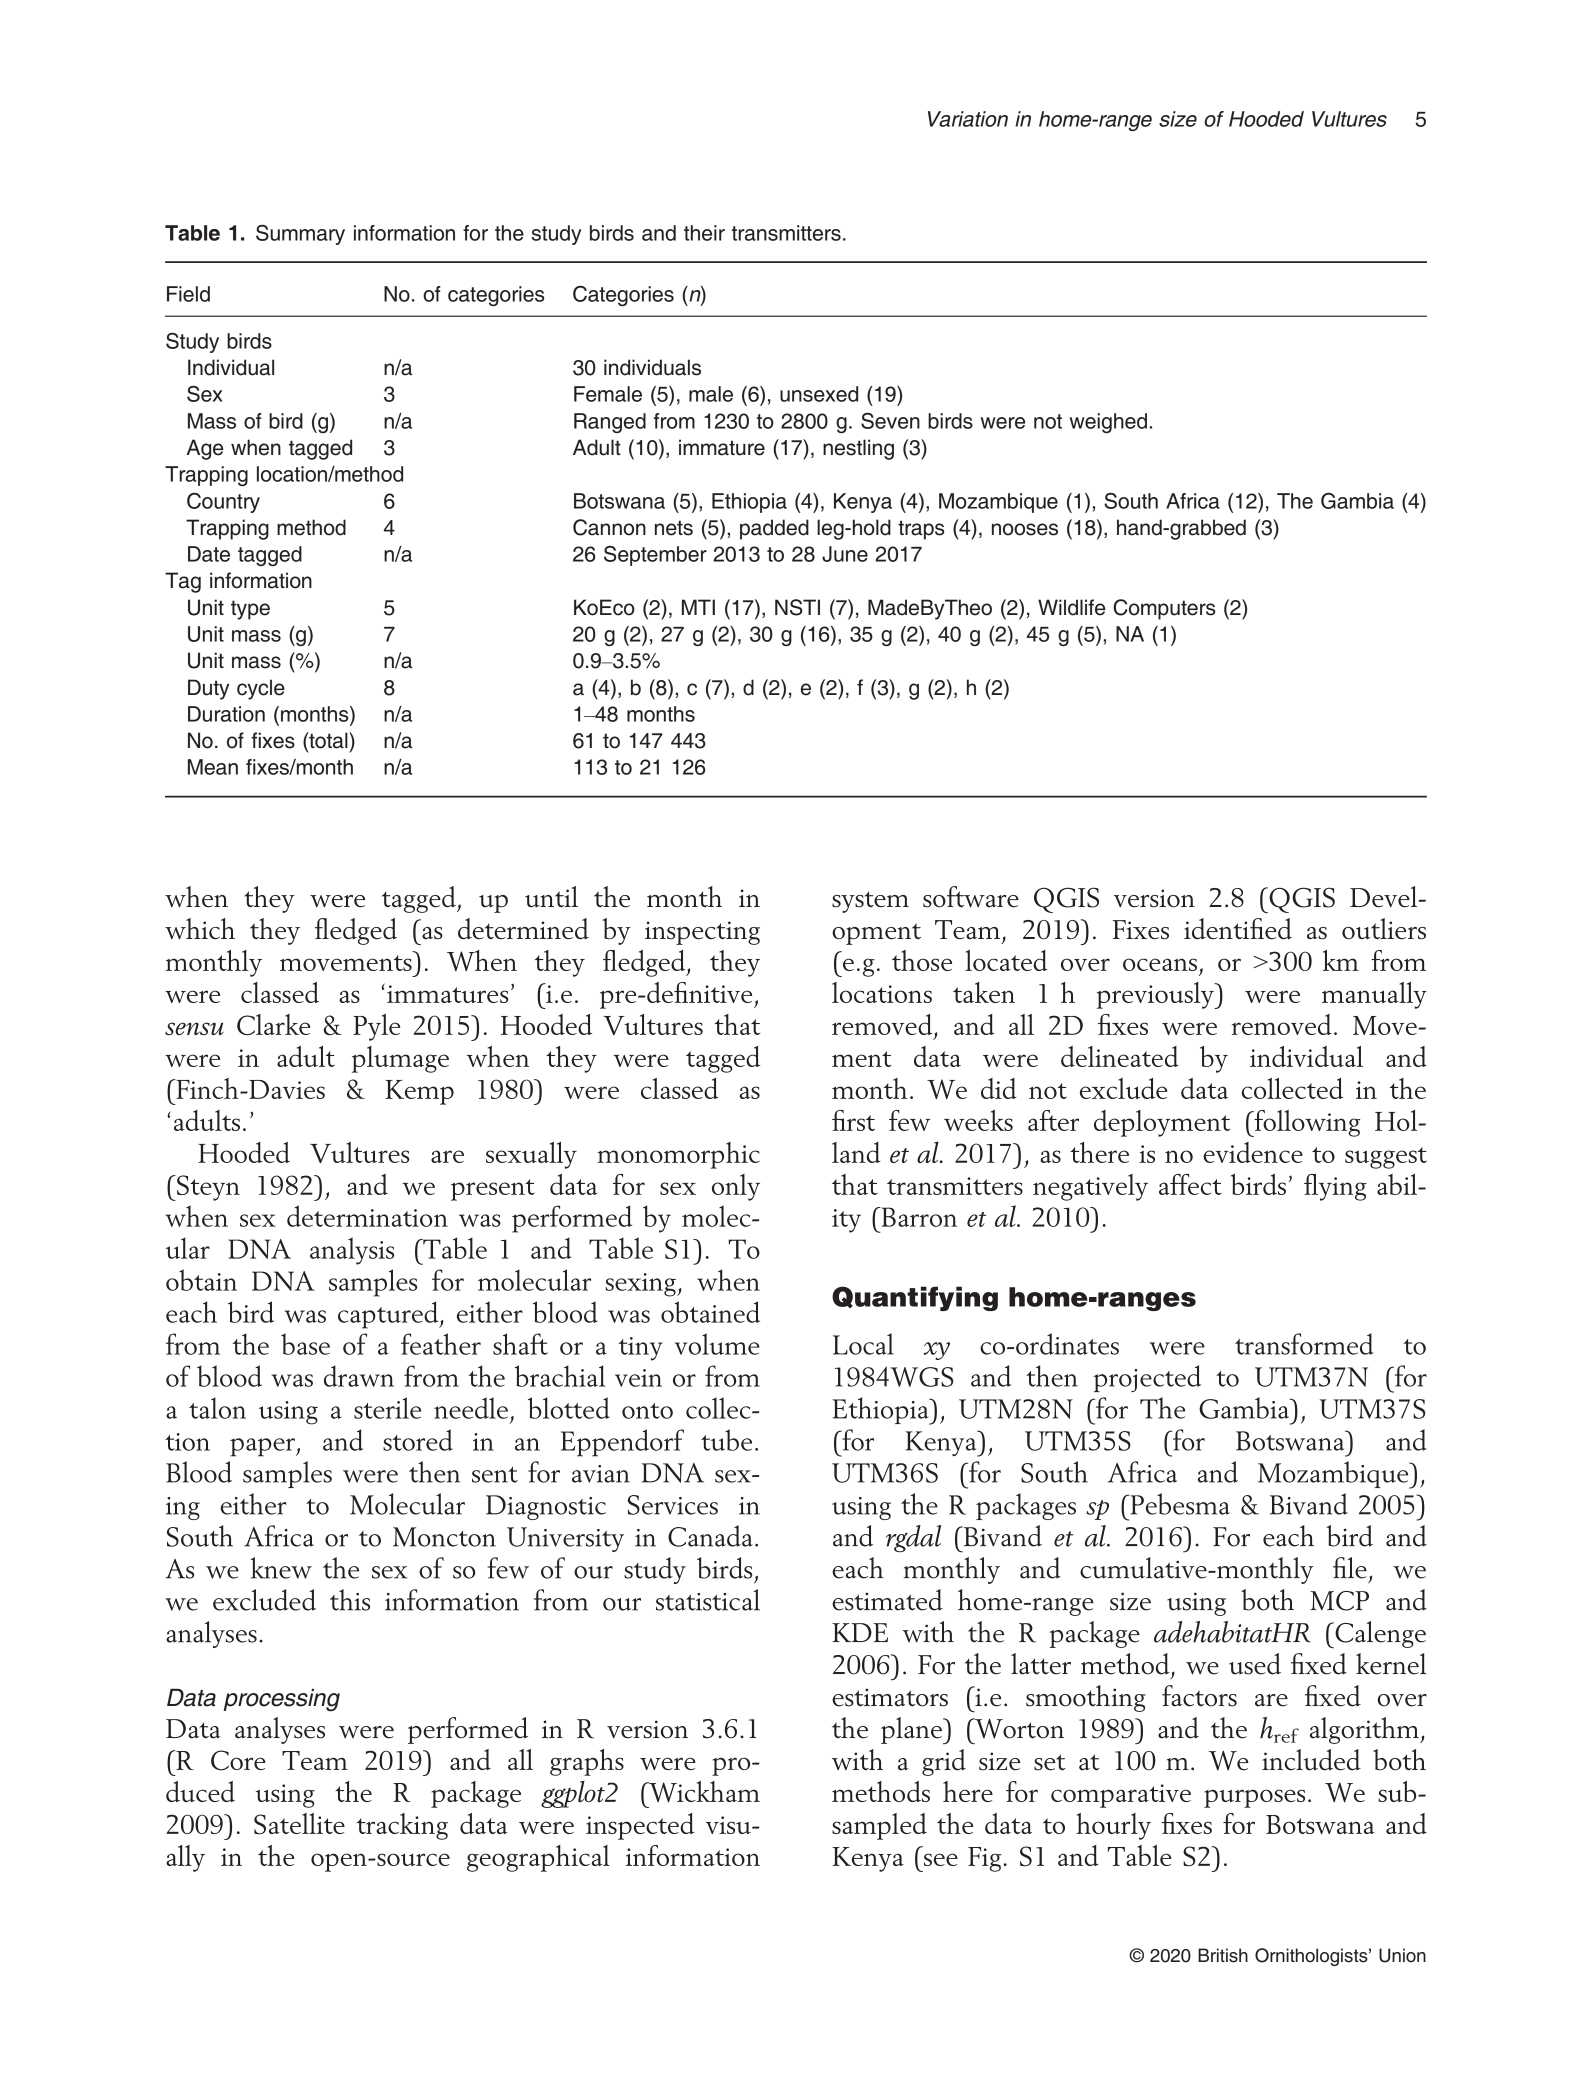  Describe the element at coordinates (1164, 609) in the document. I see `Computers` at that location.
